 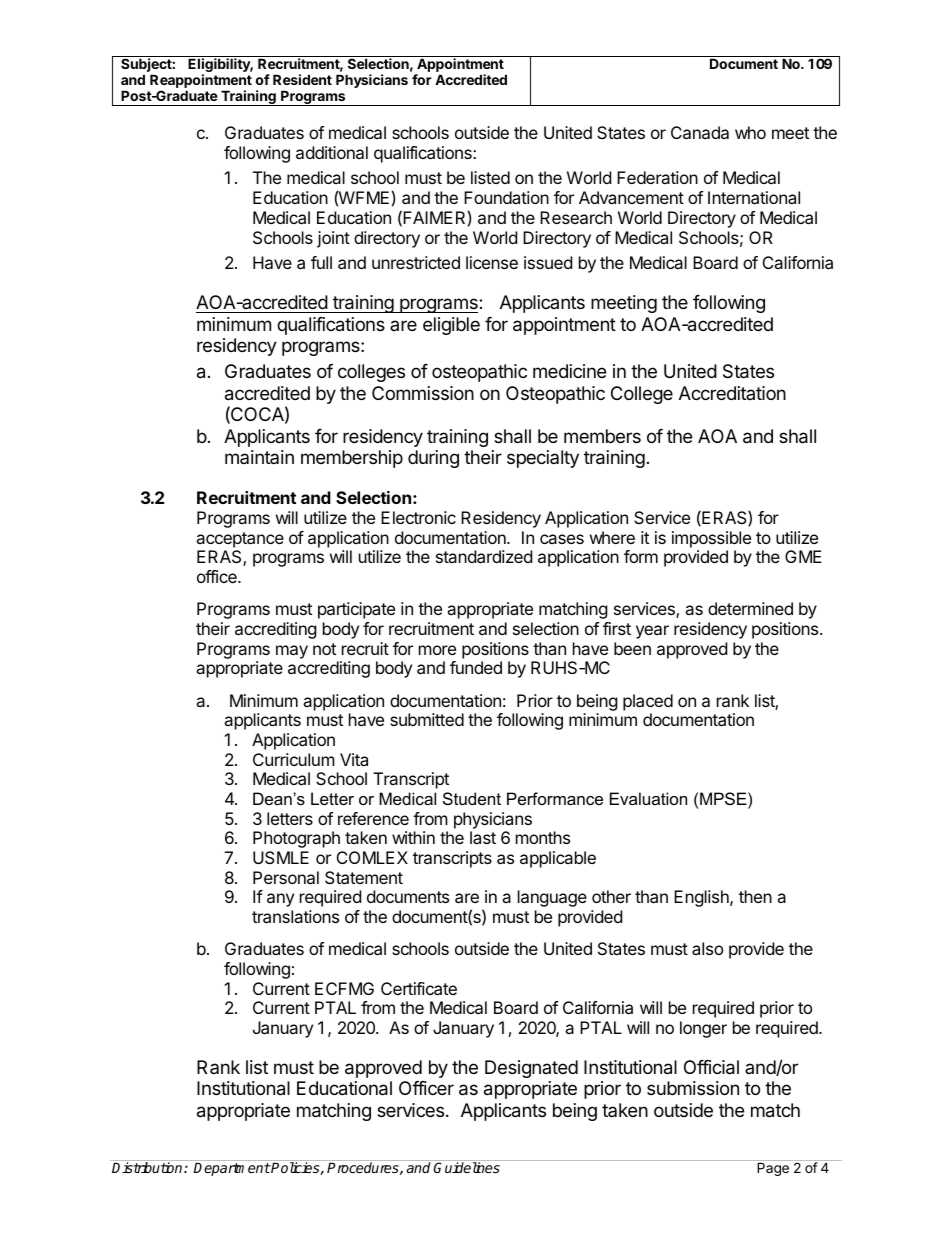 What do you see at coordinates (483, 837) in the page?
I see `last` at bounding box center [483, 837].
